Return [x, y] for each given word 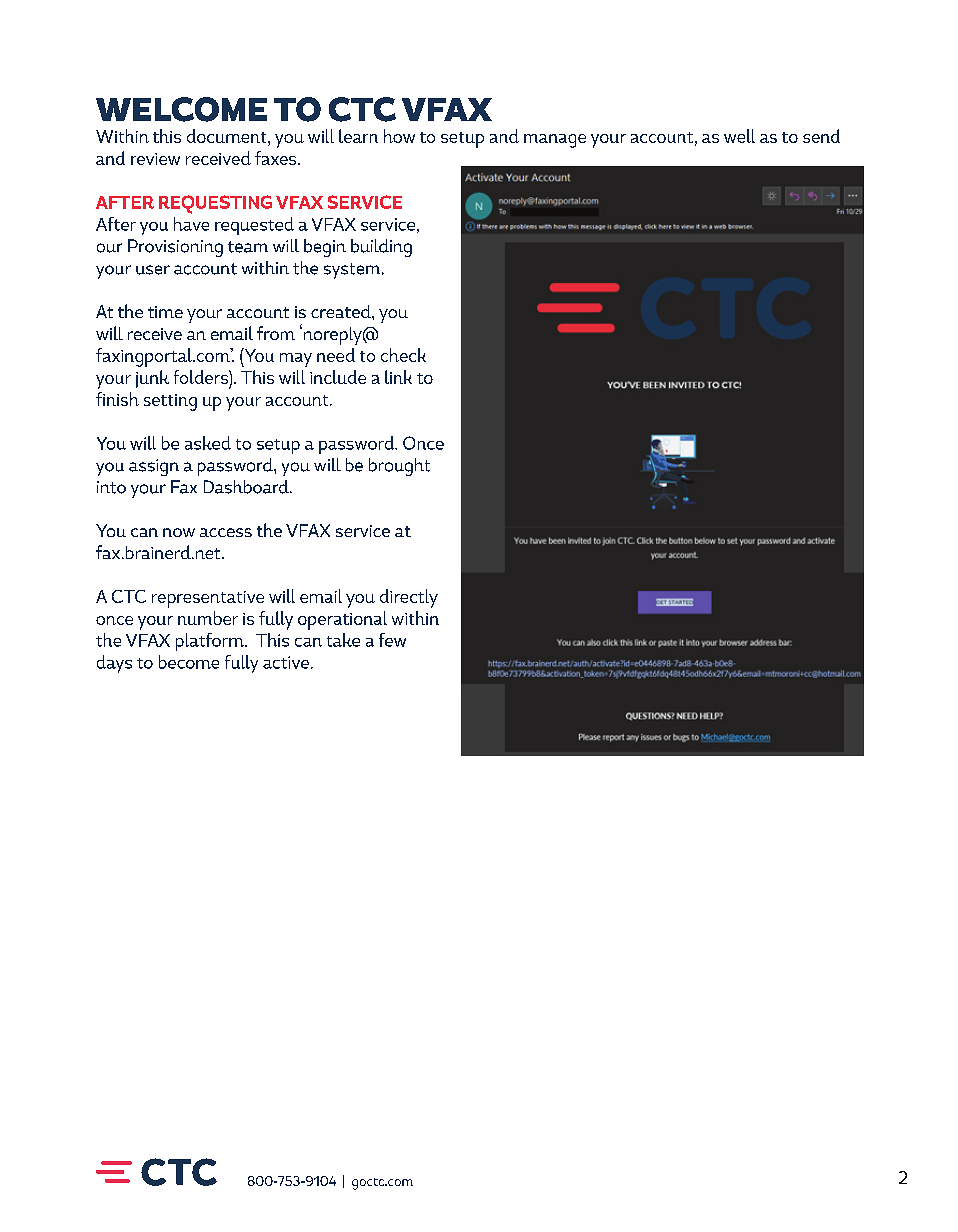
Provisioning [175, 248]
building [381, 248]
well [739, 136]
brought [399, 467]
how [399, 136]
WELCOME [181, 109]
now [179, 532]
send [821, 136]
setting [170, 402]
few [392, 640]
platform [211, 642]
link [398, 377]
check [403, 355]
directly [409, 598]
